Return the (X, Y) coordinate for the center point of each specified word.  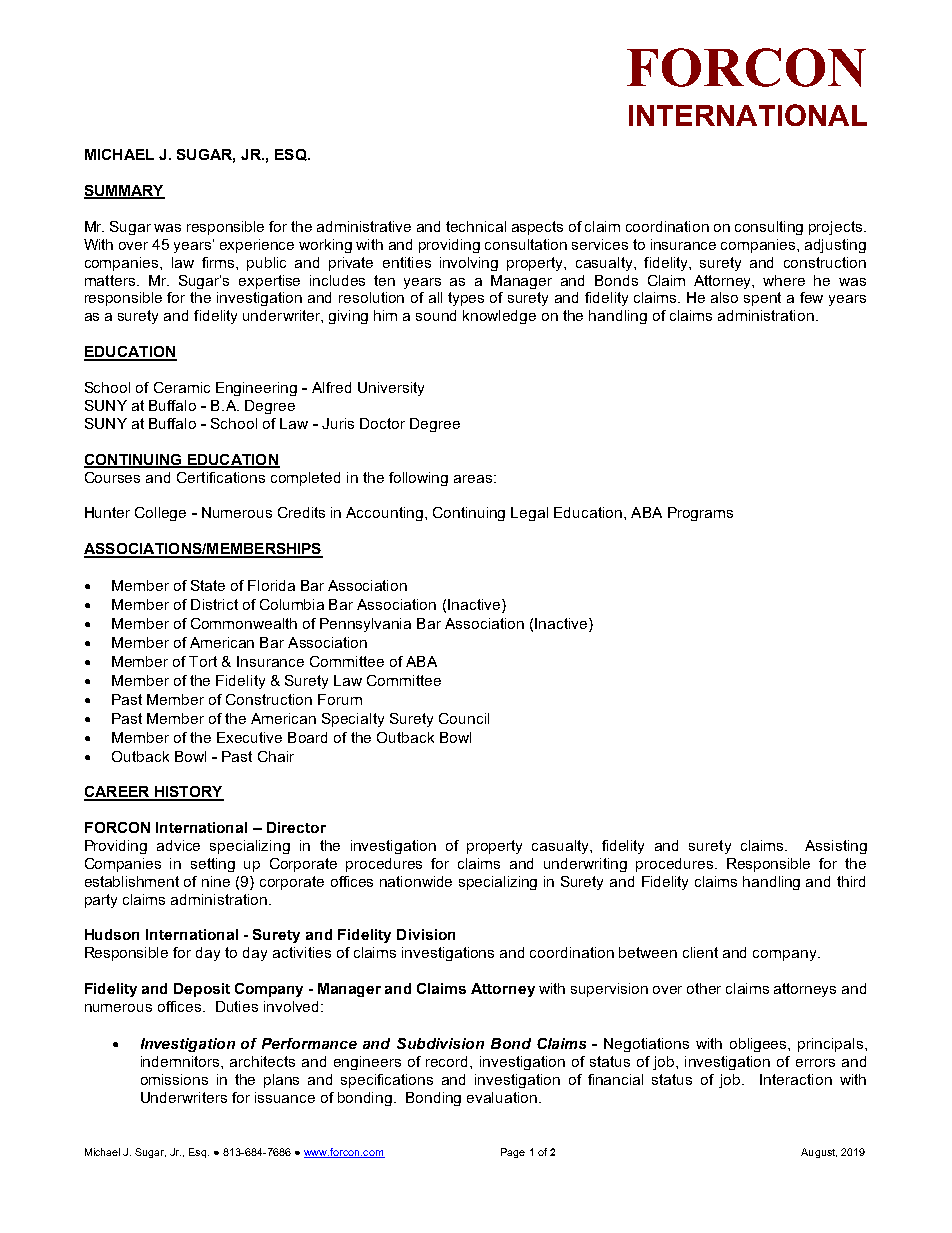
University (391, 389)
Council (464, 718)
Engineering (256, 389)
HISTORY (188, 793)
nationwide (416, 881)
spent (762, 299)
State (208, 585)
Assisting (836, 847)
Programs (700, 514)
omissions (174, 1079)
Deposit (202, 990)
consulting (769, 228)
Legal (529, 514)
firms (219, 262)
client (700, 952)
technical (476, 226)
